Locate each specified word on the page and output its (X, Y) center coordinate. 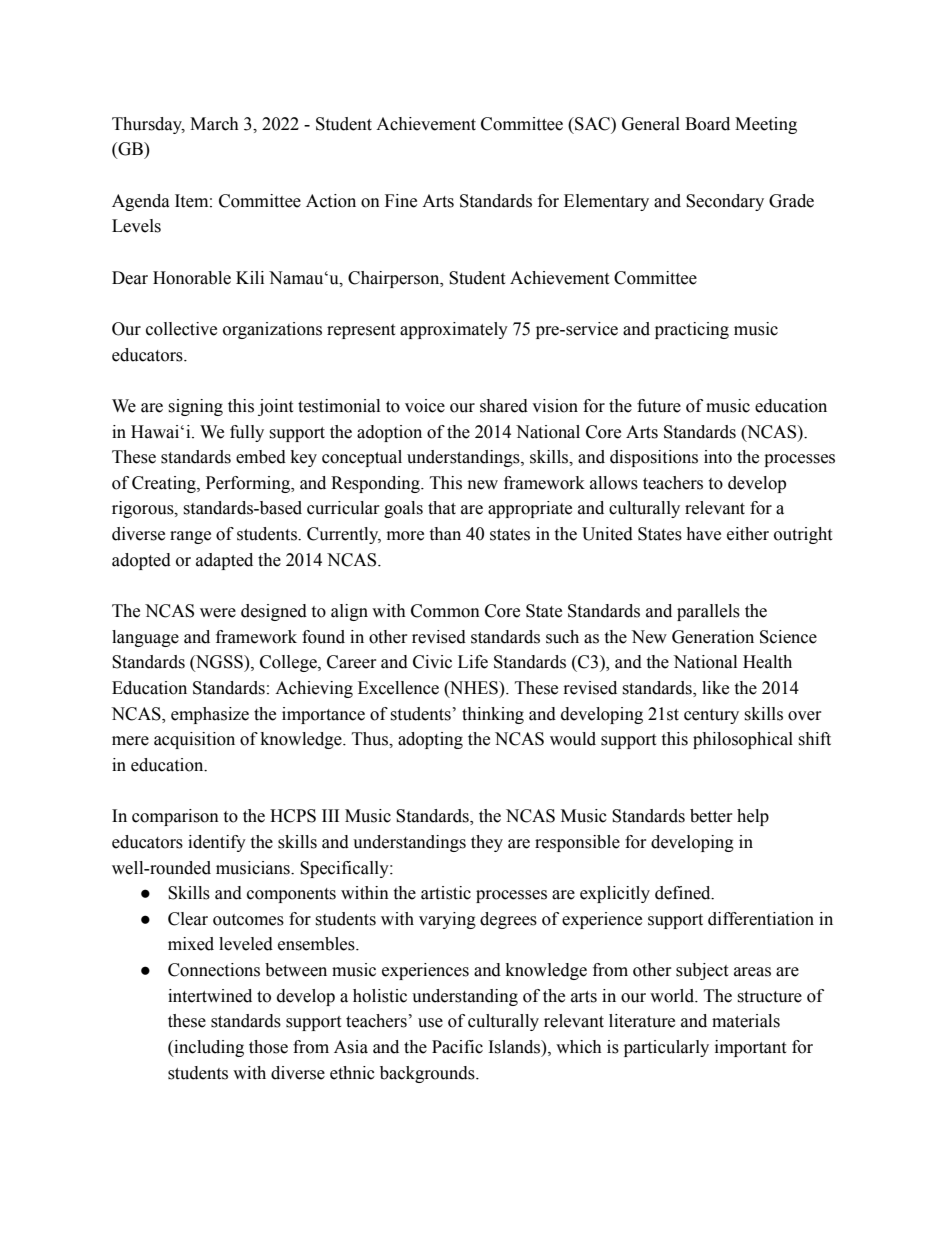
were (218, 613)
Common (445, 611)
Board (707, 124)
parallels (708, 612)
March (214, 124)
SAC (592, 124)
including (208, 1048)
